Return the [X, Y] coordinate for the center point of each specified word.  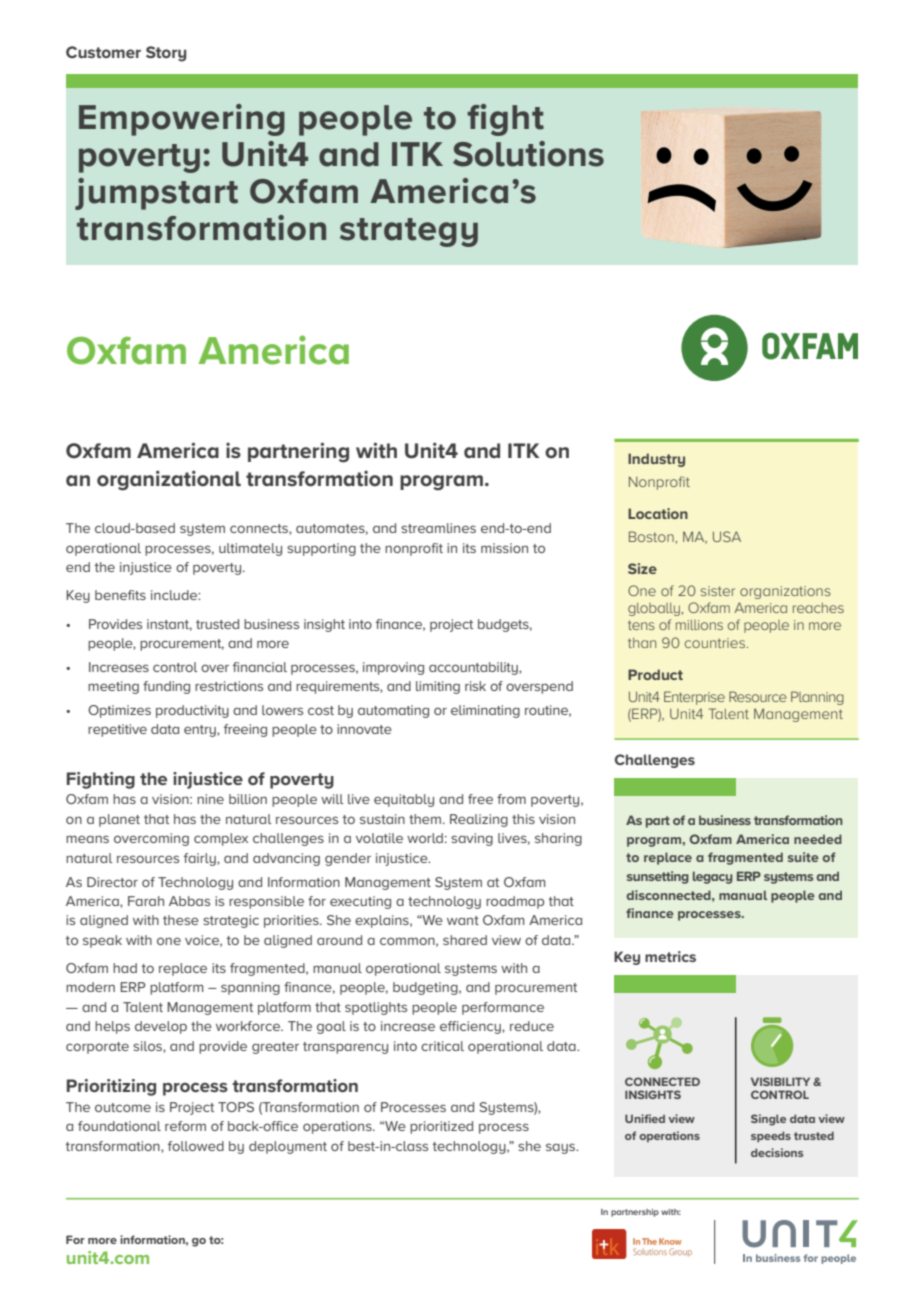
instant [169, 625]
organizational [169, 480]
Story [166, 54]
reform [185, 1126]
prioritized [441, 1127]
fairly [201, 859]
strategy [409, 232]
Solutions [528, 154]
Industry [656, 460]
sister [718, 591]
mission [504, 548]
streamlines [438, 528]
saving [472, 839]
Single [768, 1120]
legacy [713, 877]
